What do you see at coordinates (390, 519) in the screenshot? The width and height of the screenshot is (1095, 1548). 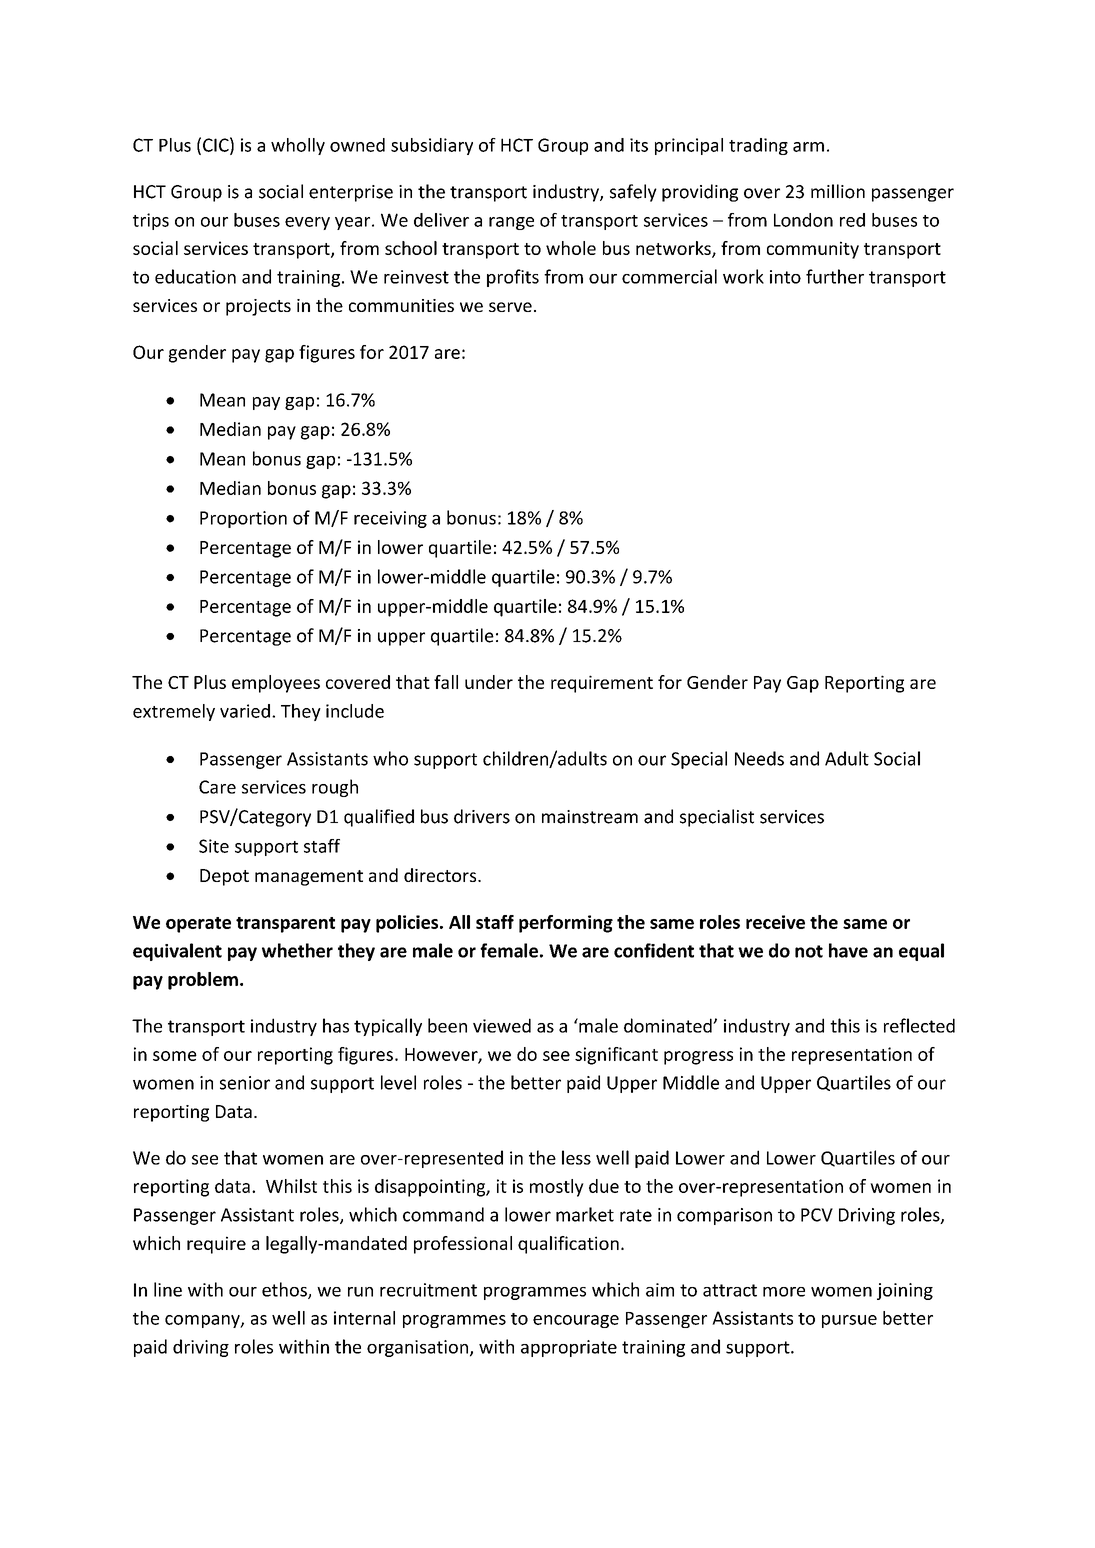 I see `receiving` at bounding box center [390, 519].
